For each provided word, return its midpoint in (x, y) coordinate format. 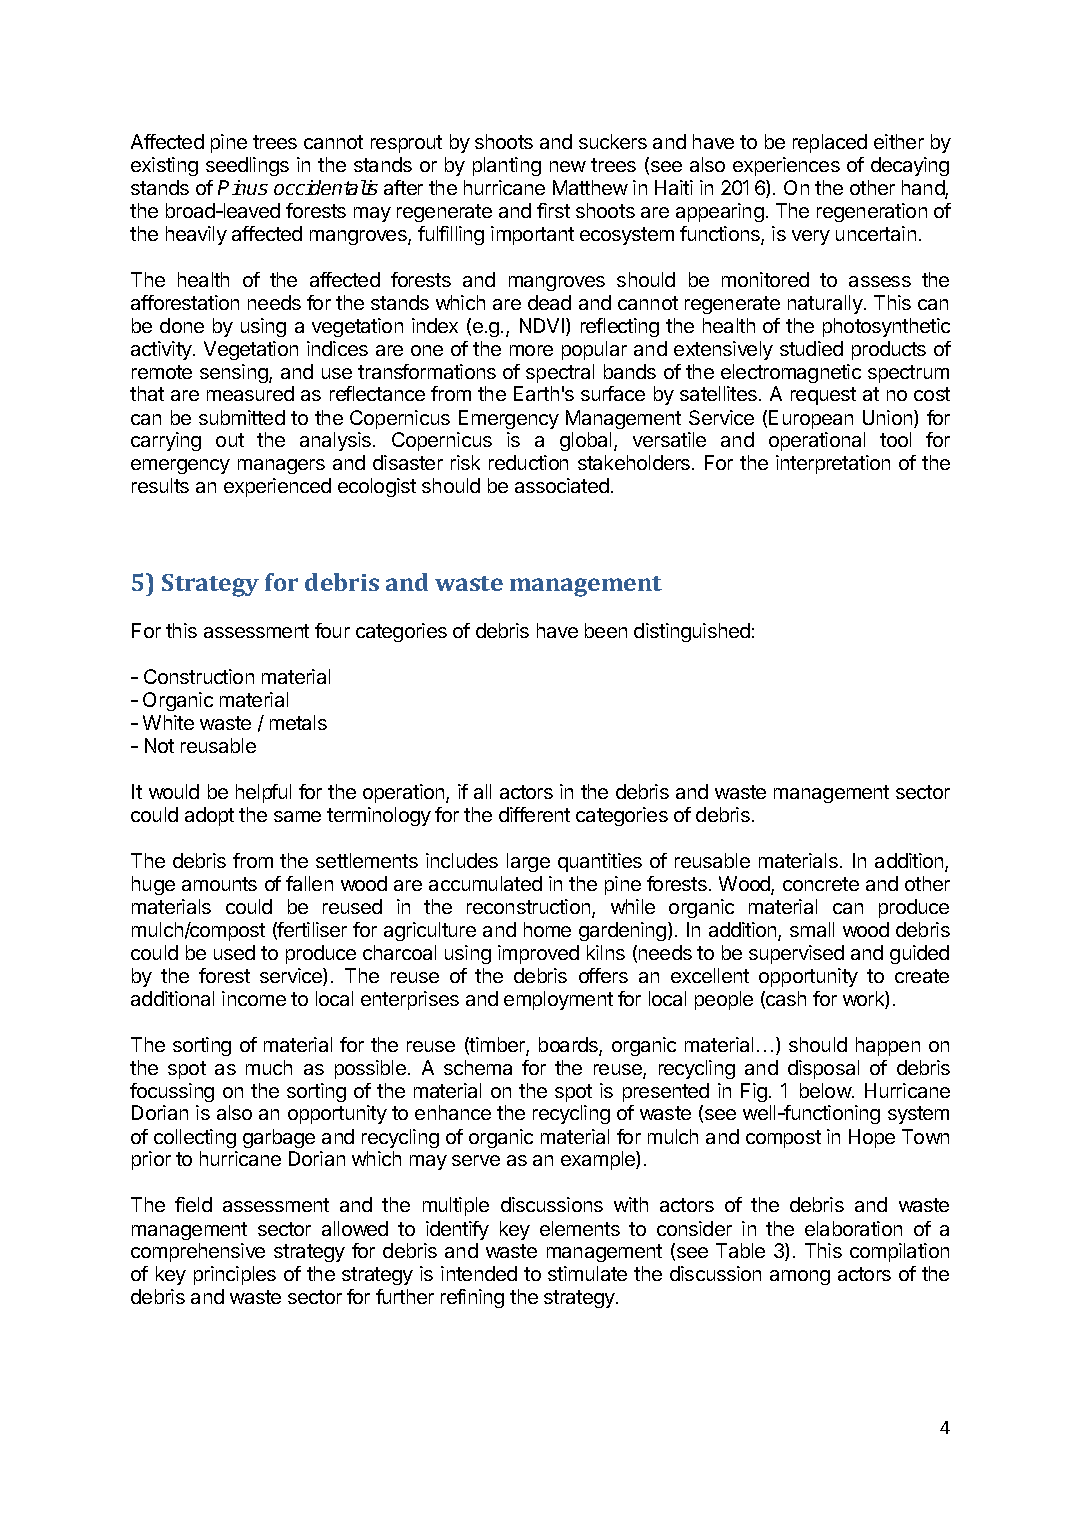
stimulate (587, 1273)
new (568, 166)
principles (235, 1275)
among (800, 1277)
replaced (830, 143)
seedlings (247, 166)
